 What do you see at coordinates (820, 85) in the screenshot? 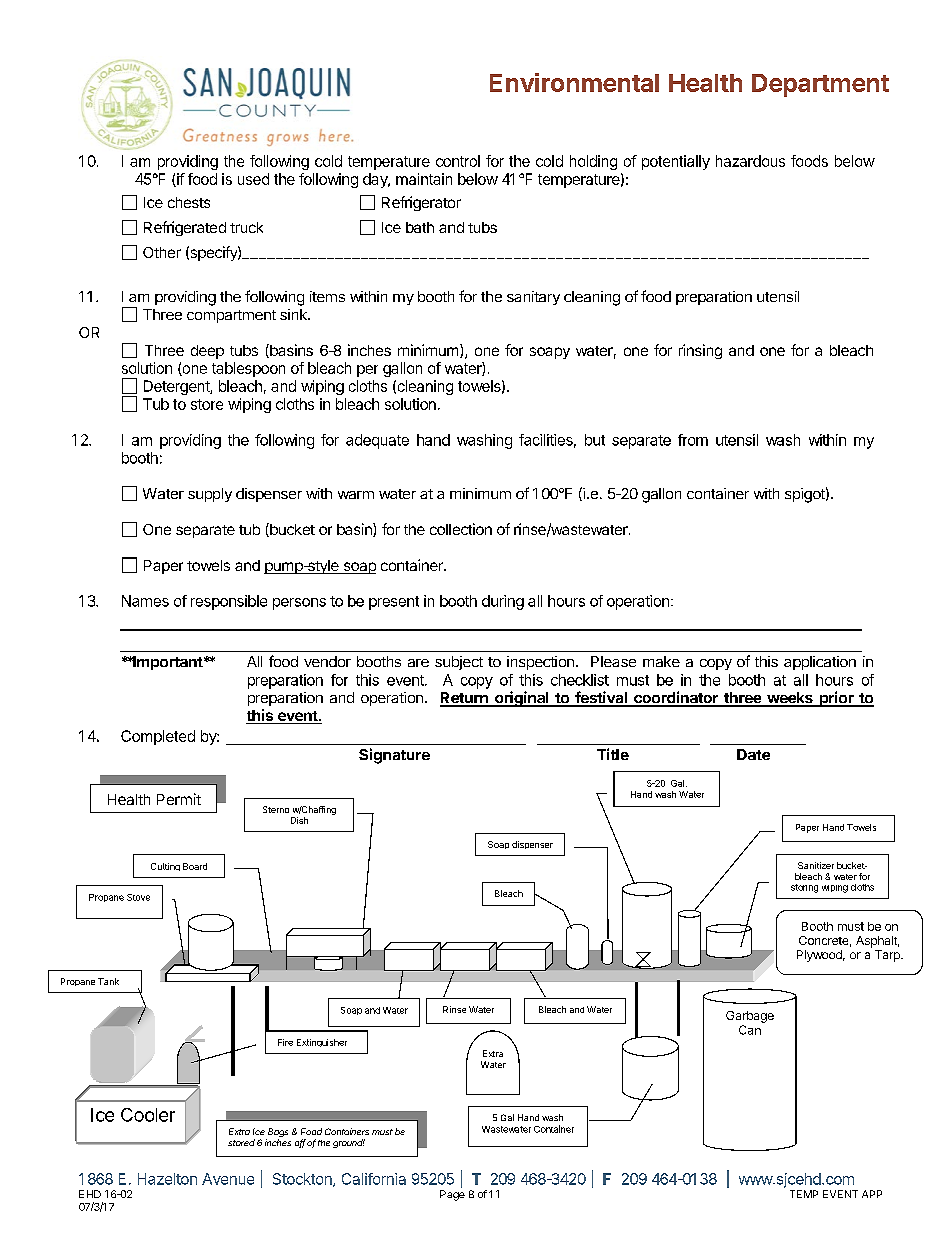
I see `Department` at bounding box center [820, 85].
